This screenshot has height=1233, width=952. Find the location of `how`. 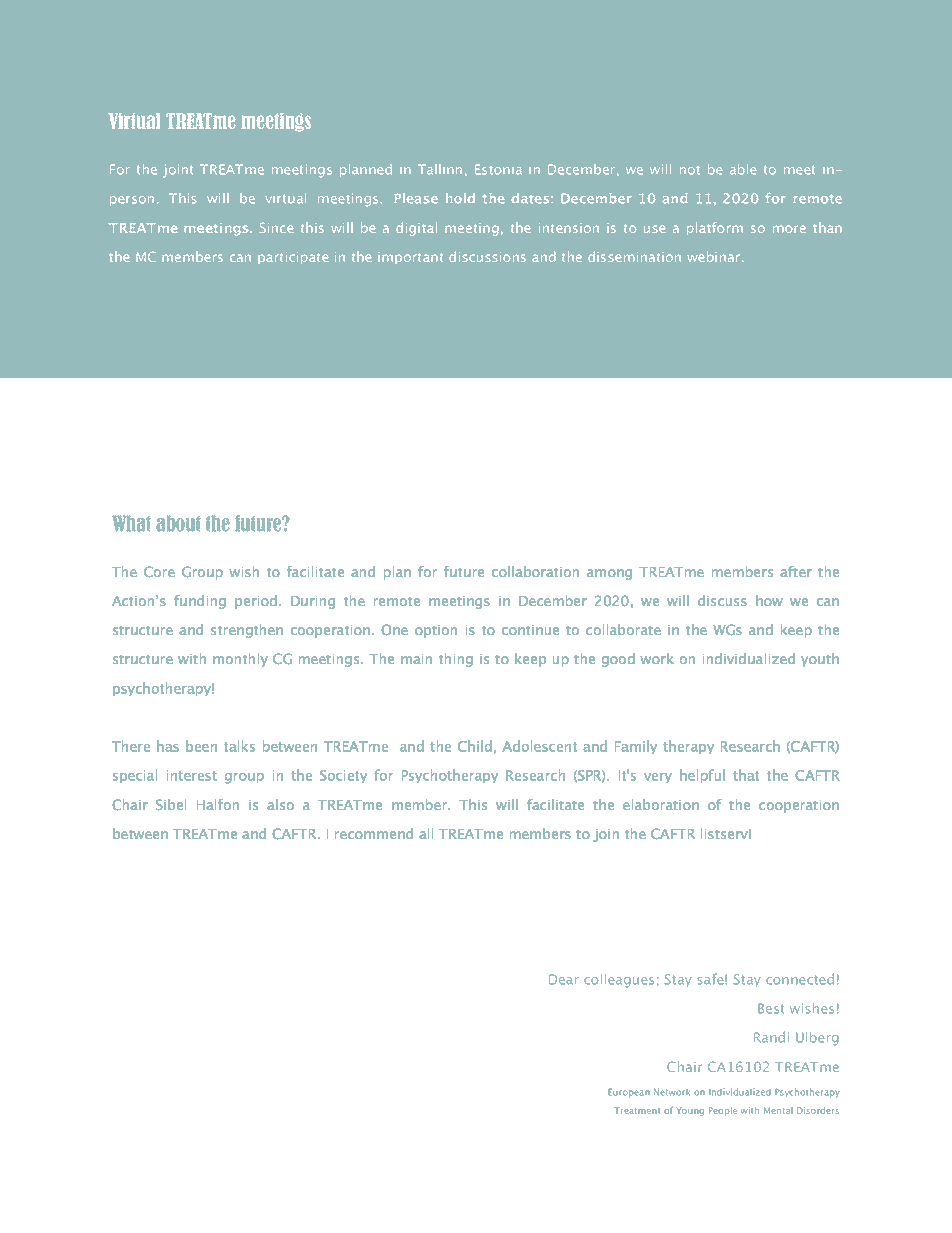

how is located at coordinates (769, 600).
